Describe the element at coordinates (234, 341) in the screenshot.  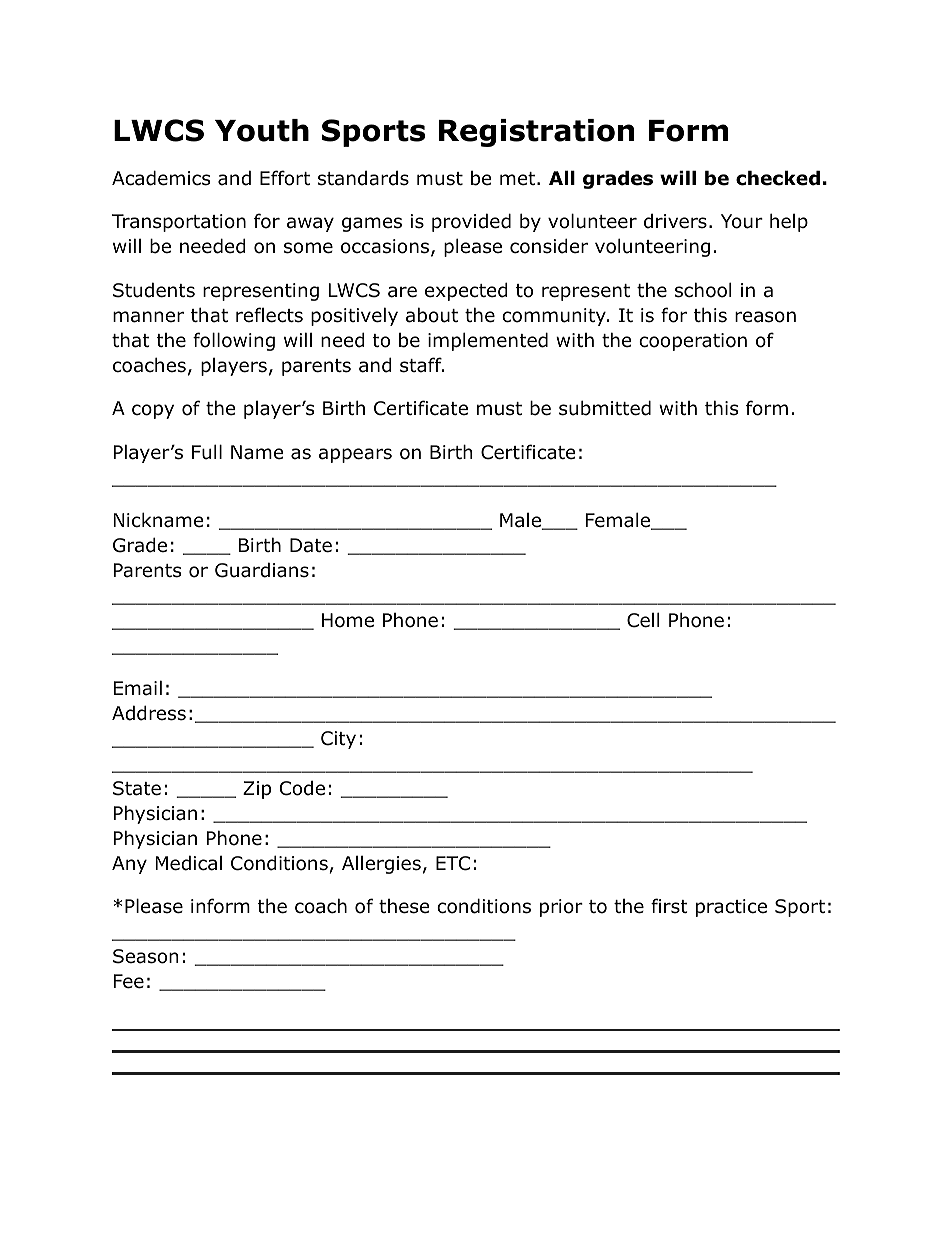
I see `following` at that location.
